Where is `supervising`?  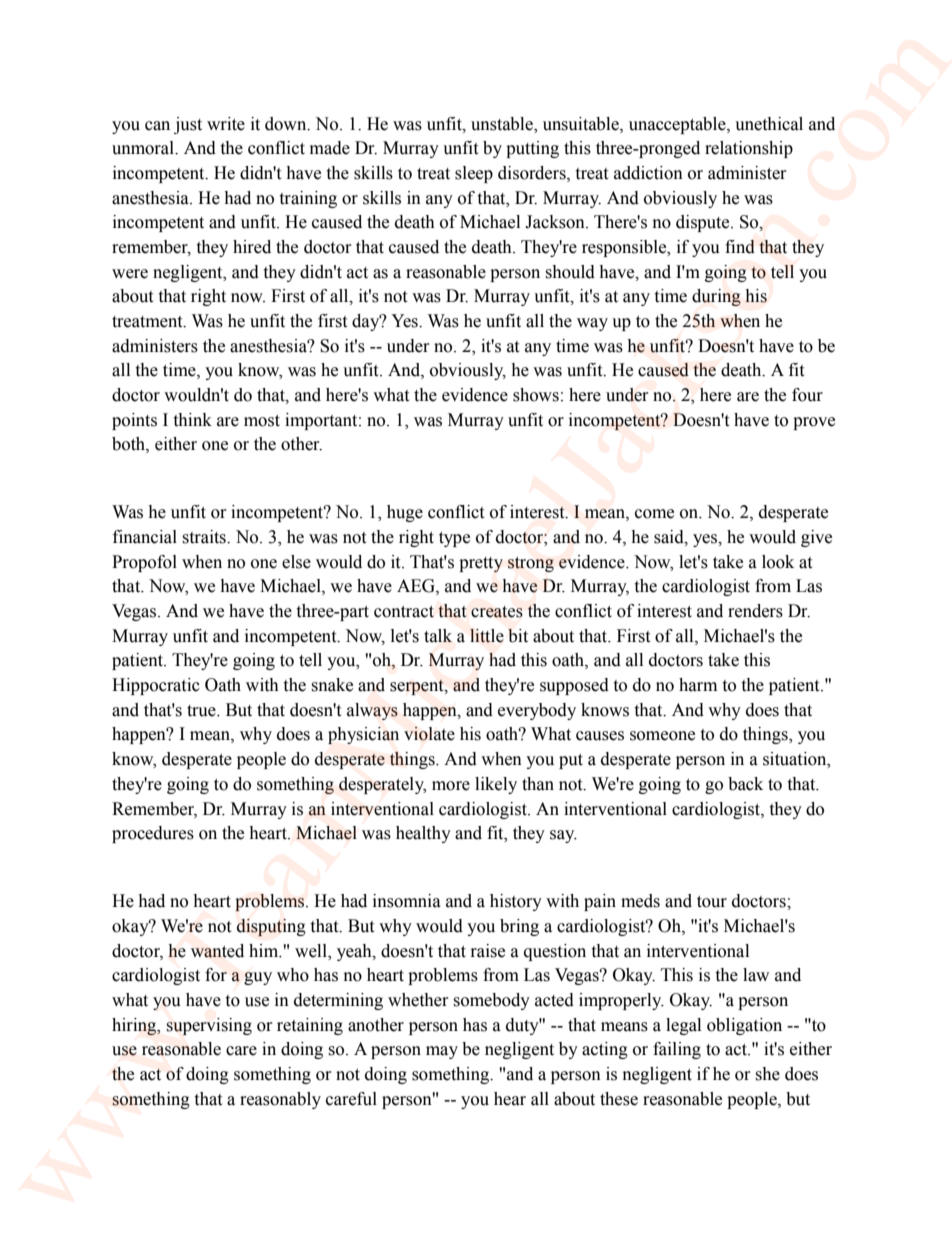
supervising is located at coordinates (209, 1026).
